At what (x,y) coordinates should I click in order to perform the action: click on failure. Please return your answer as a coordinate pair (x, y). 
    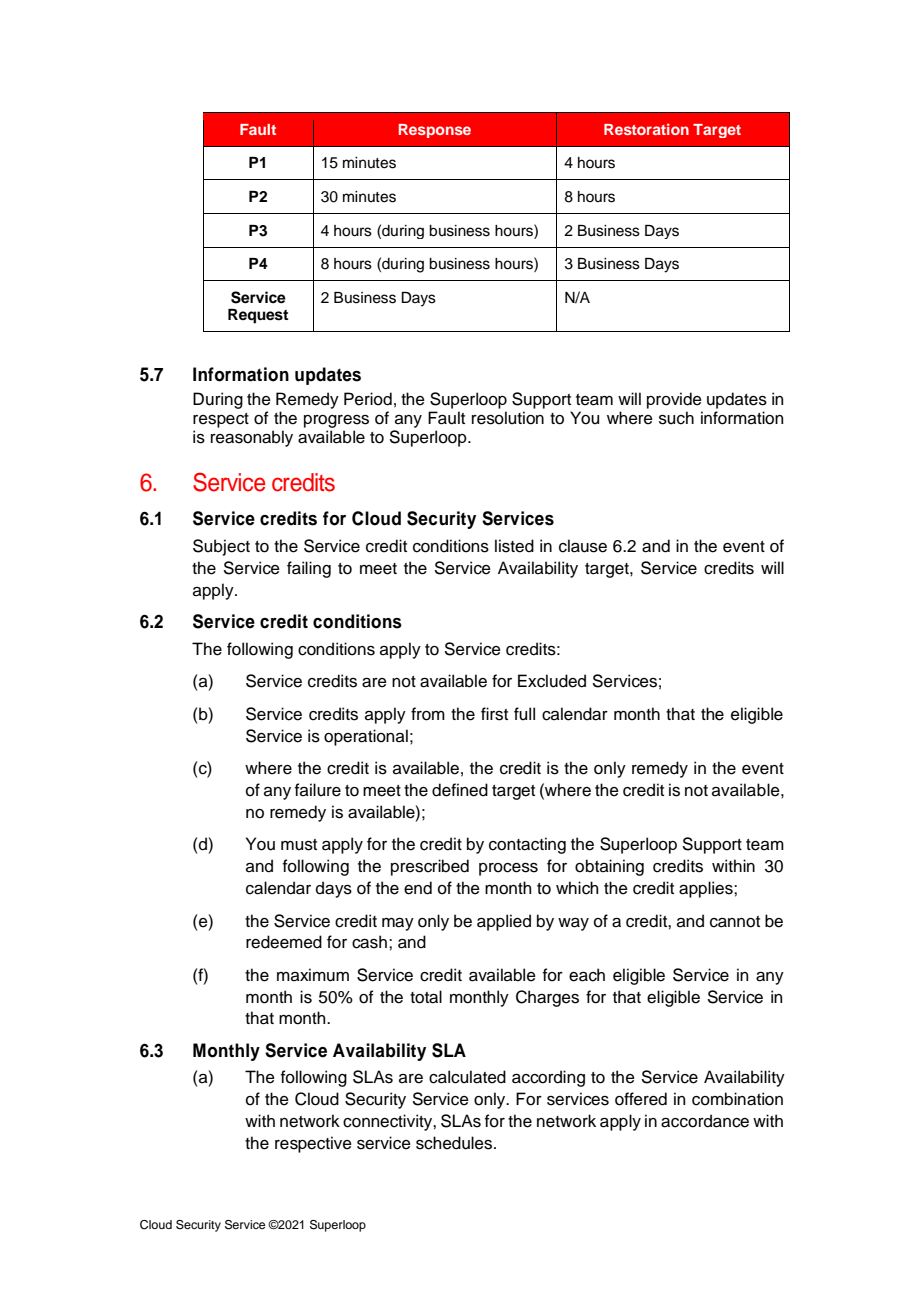
    Looking at the image, I should click on (318, 790).
